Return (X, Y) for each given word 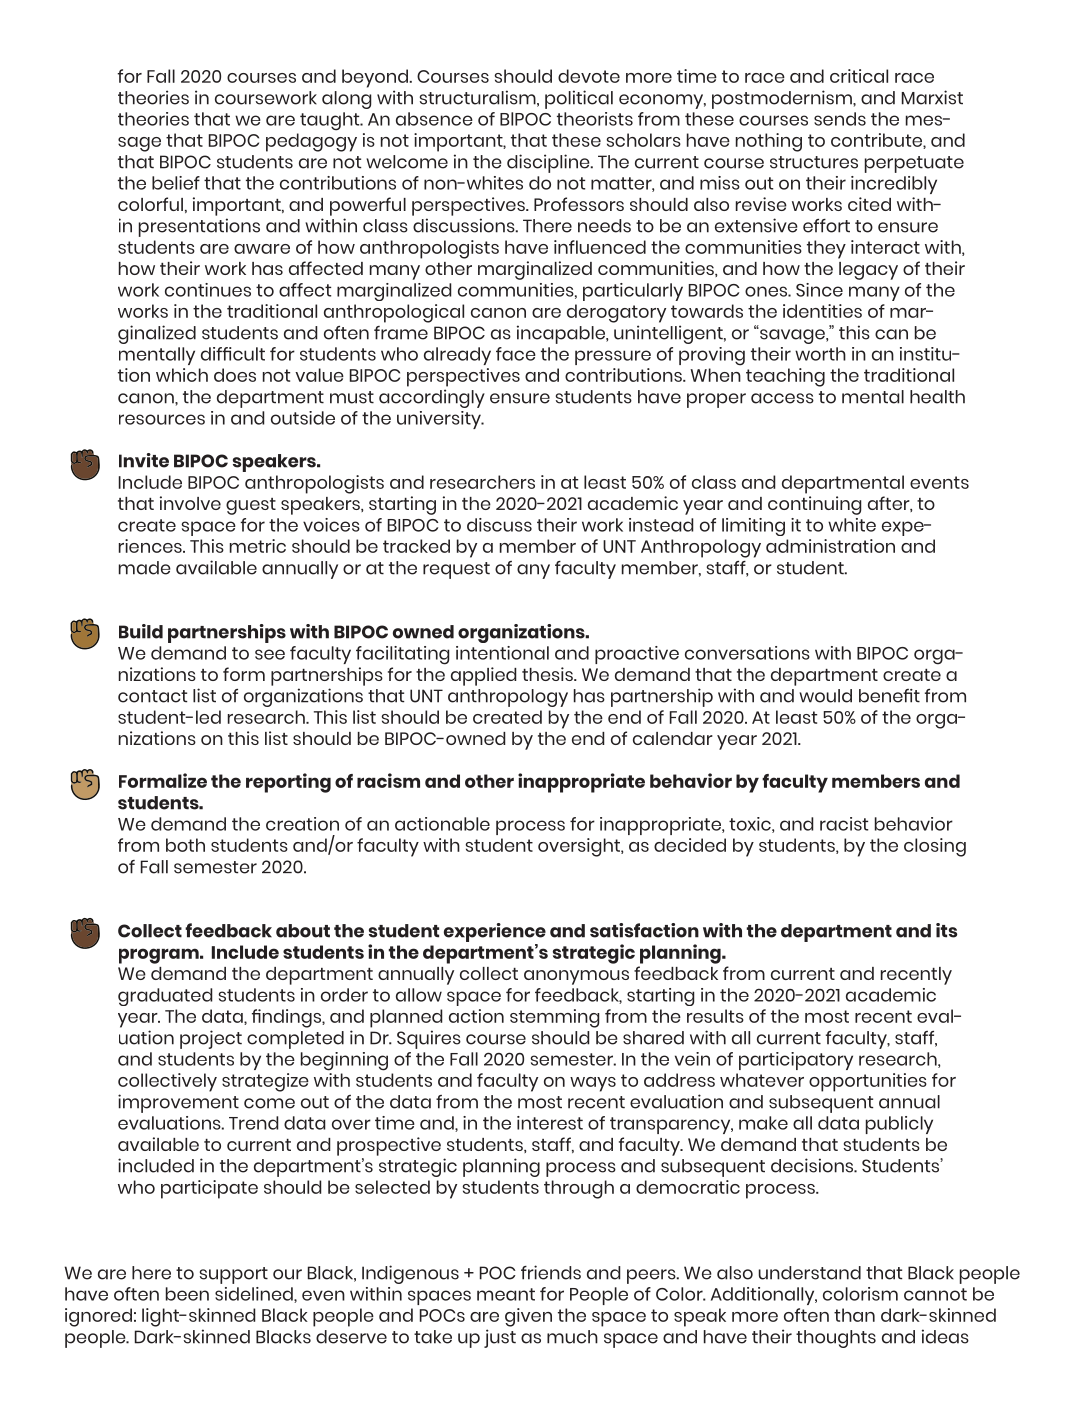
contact (153, 696)
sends (840, 119)
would (825, 696)
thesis (548, 674)
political (579, 99)
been (187, 1294)
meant (506, 1294)
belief (176, 183)
